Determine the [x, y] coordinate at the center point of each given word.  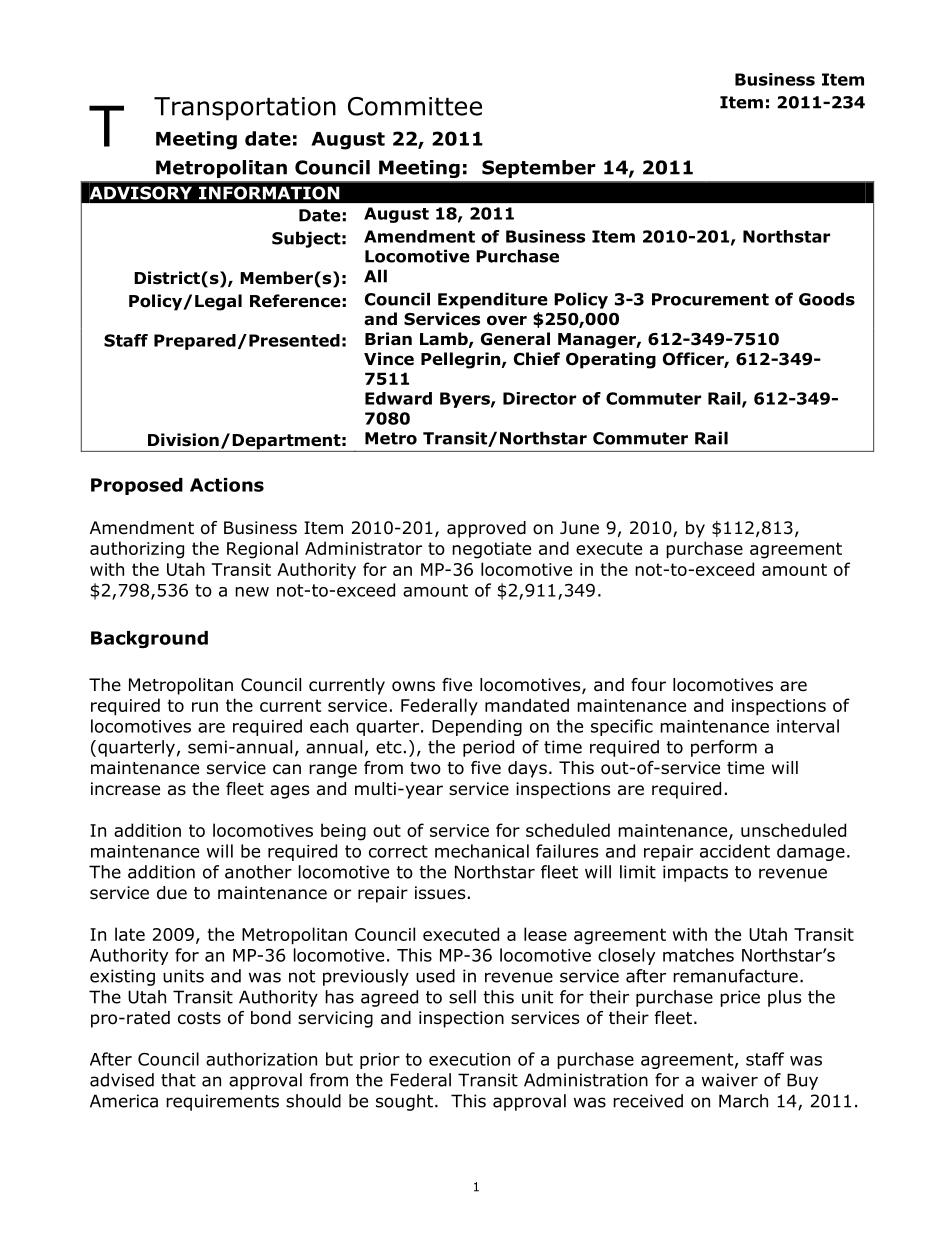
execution [469, 1059]
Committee [415, 106]
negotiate [491, 550]
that [178, 1080]
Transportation [245, 109]
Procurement [710, 299]
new [252, 592]
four [648, 685]
